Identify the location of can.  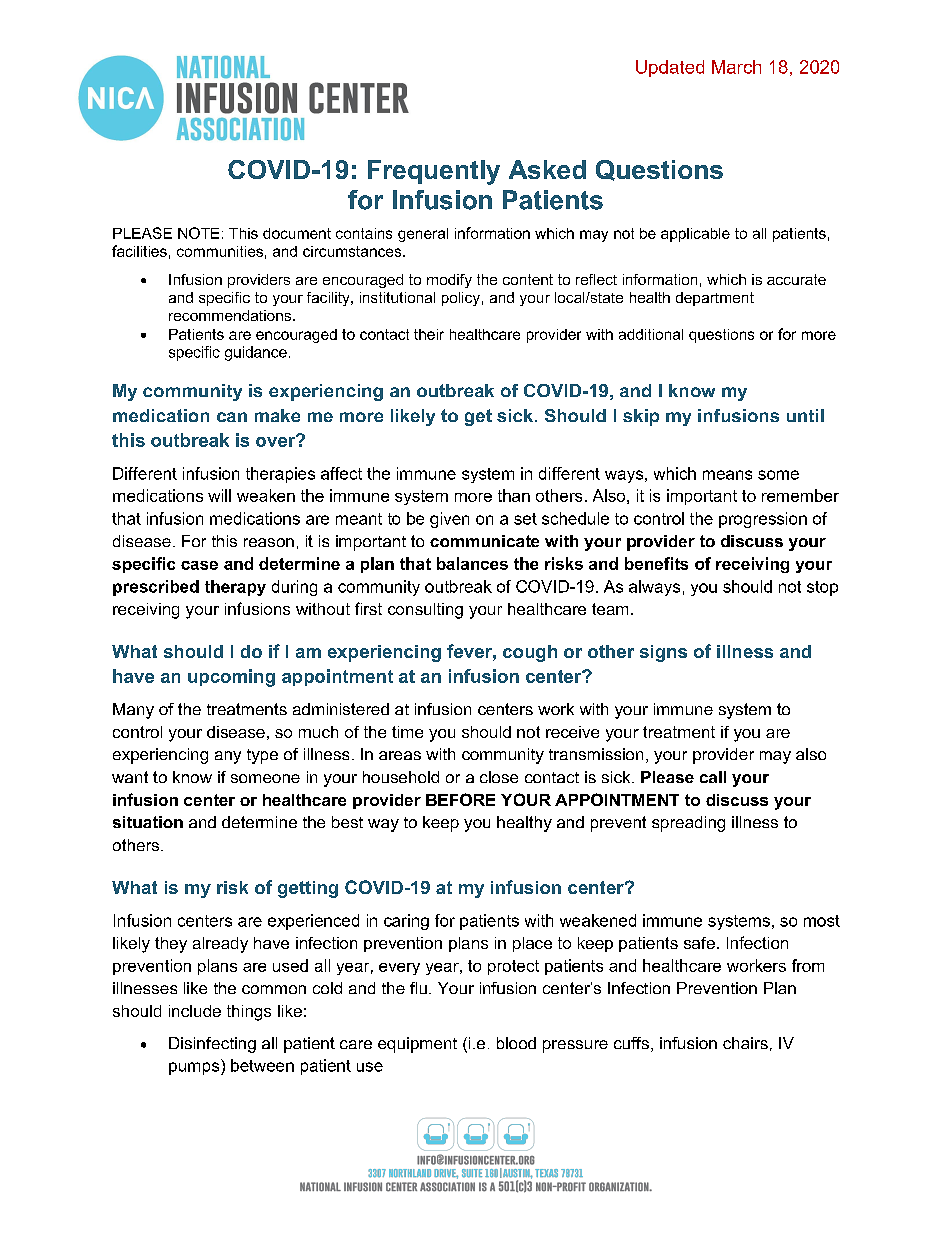
(232, 417).
